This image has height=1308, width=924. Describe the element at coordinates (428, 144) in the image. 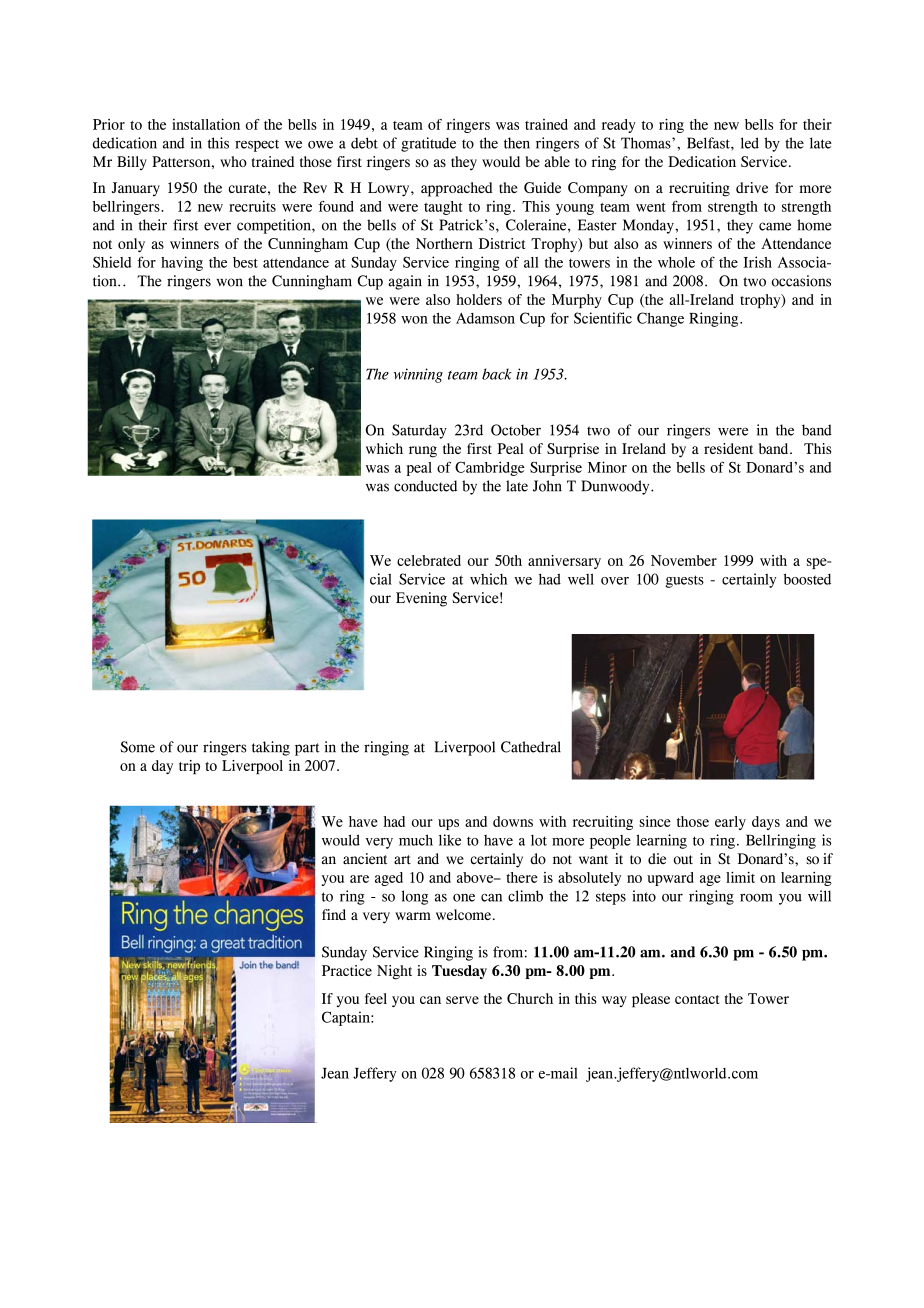

I see `gratitude` at that location.
